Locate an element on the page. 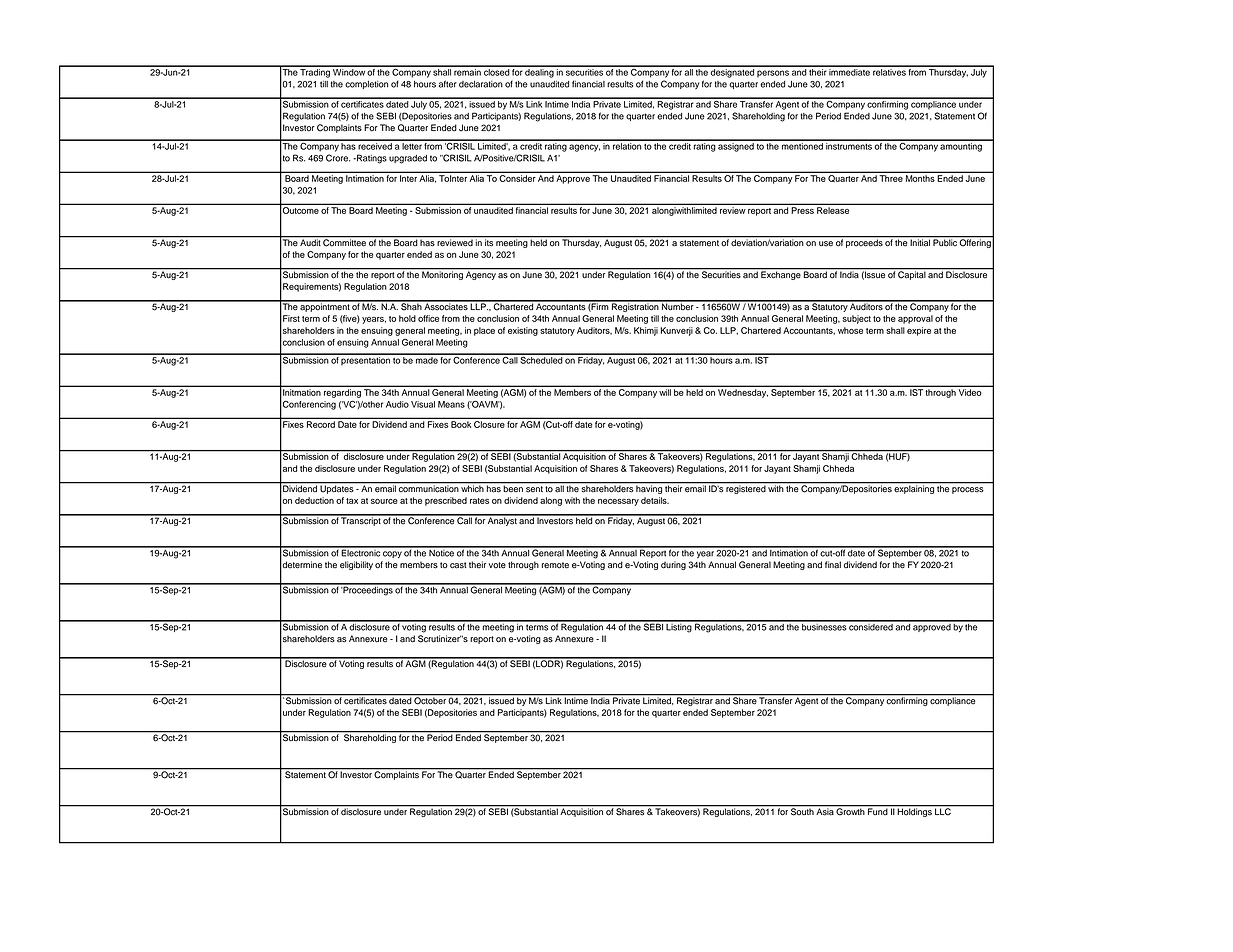  expire is located at coordinates (919, 331).
